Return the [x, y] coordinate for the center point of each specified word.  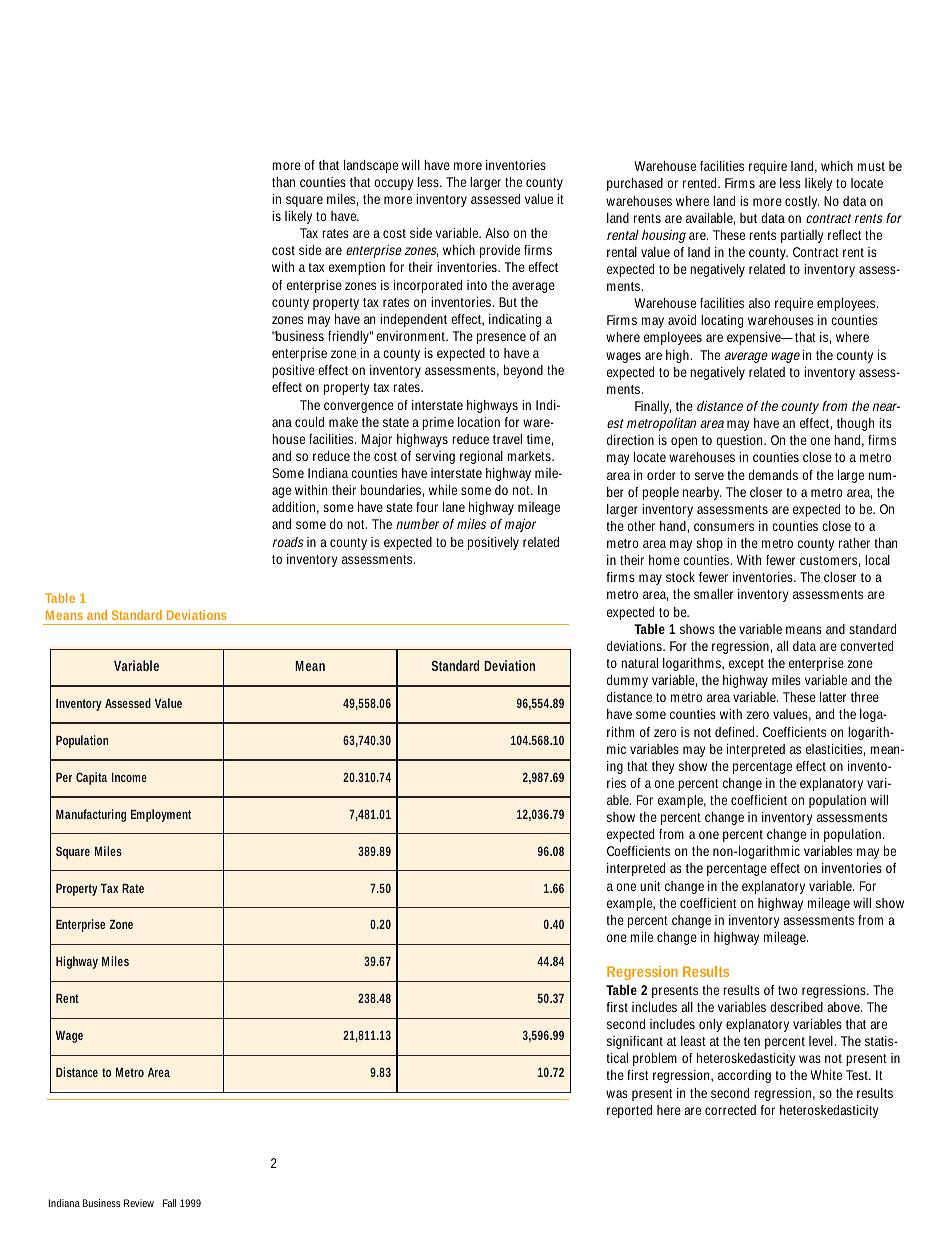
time [540, 440]
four [427, 507]
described [796, 1007]
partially [802, 236]
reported [629, 1111]
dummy [627, 681]
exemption [357, 268]
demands [773, 475]
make [343, 422]
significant [635, 1042]
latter [833, 697]
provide [500, 251]
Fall [169, 1203]
